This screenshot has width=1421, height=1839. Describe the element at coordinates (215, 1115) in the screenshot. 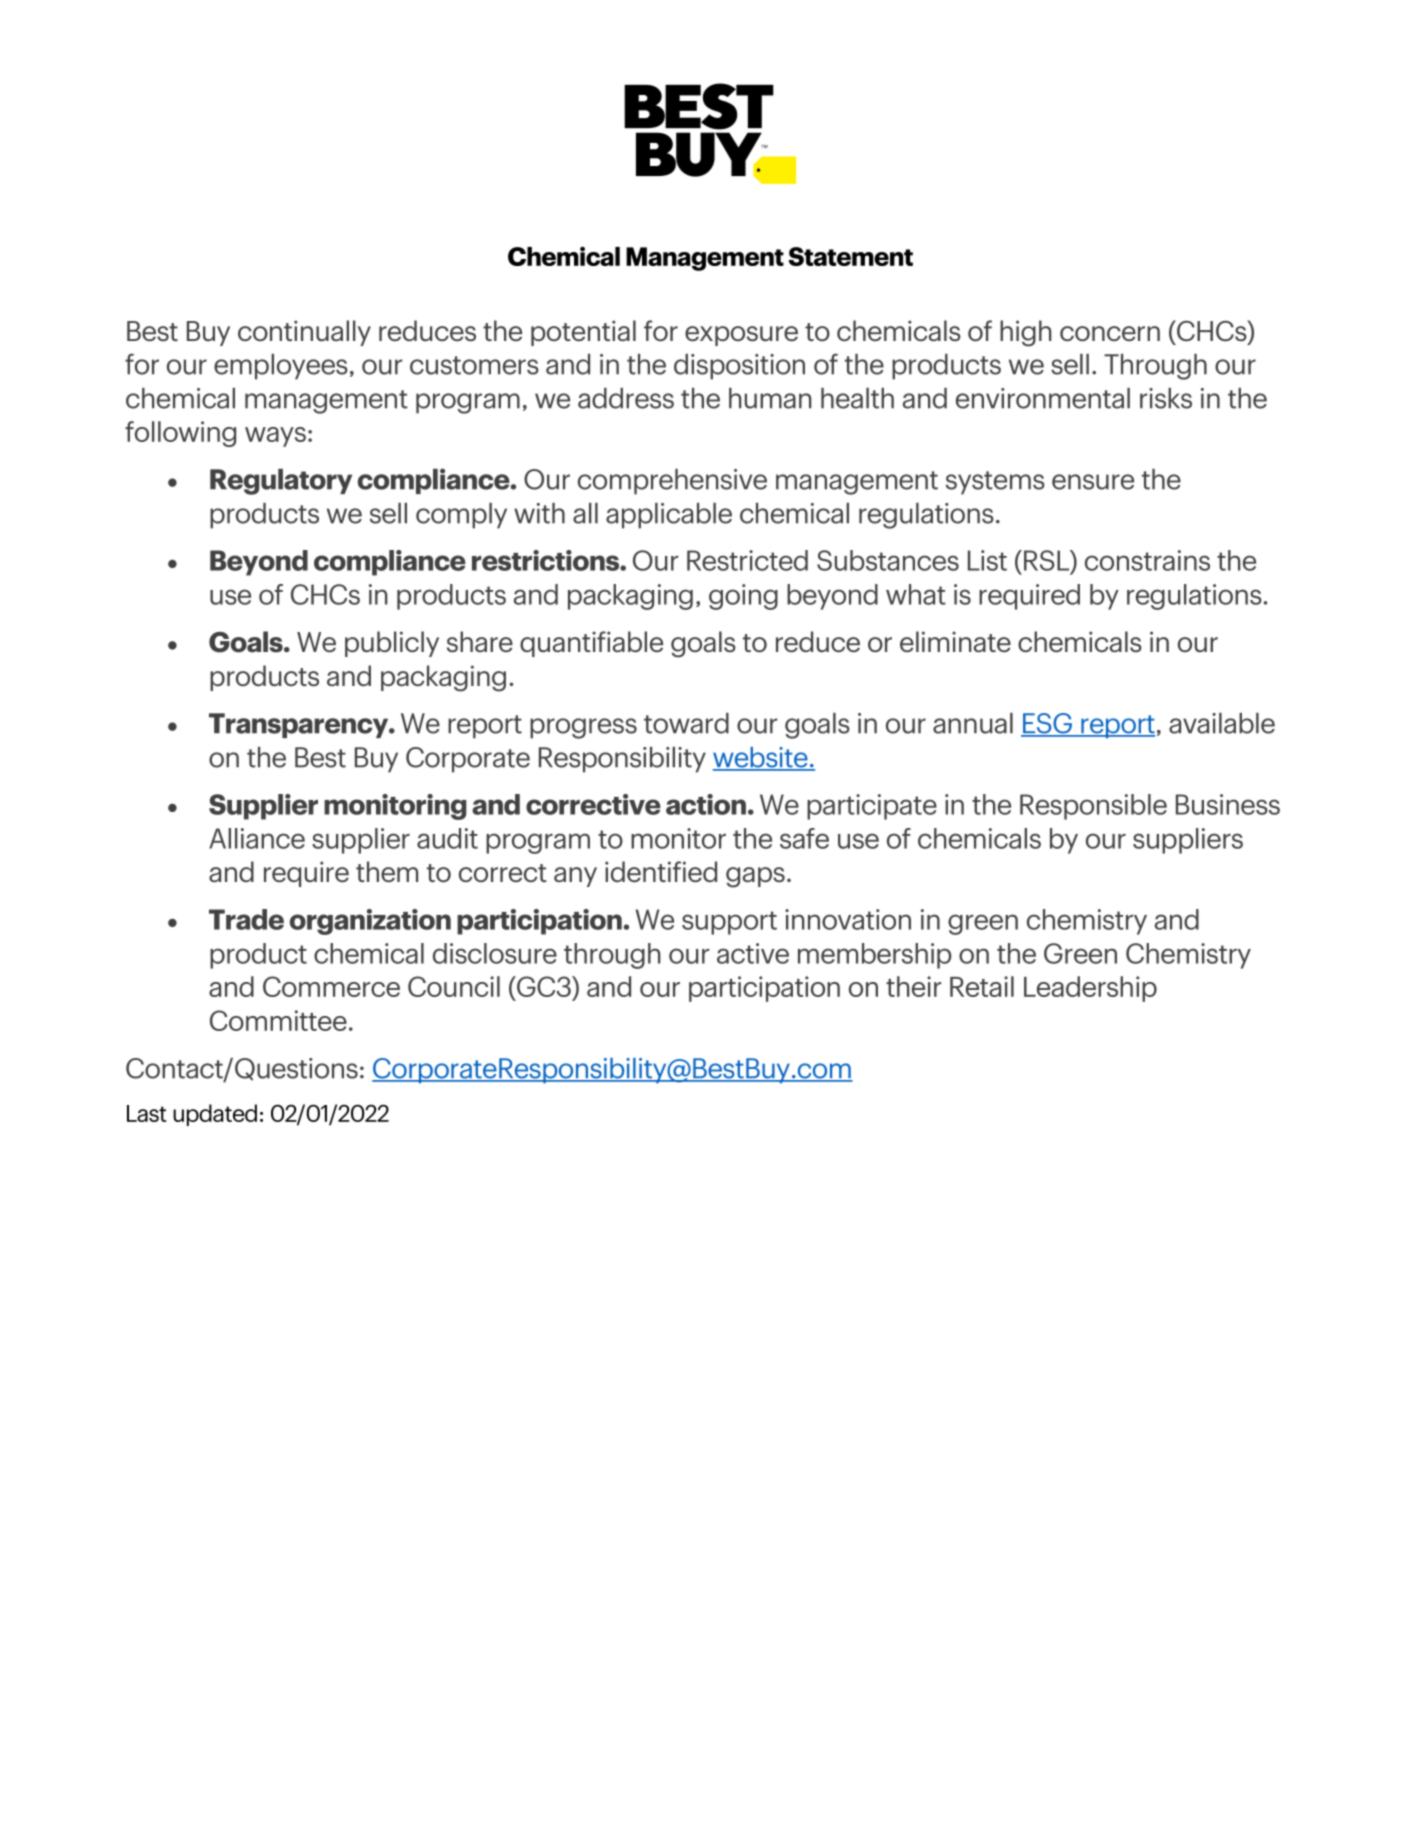

I see `updated` at that location.
